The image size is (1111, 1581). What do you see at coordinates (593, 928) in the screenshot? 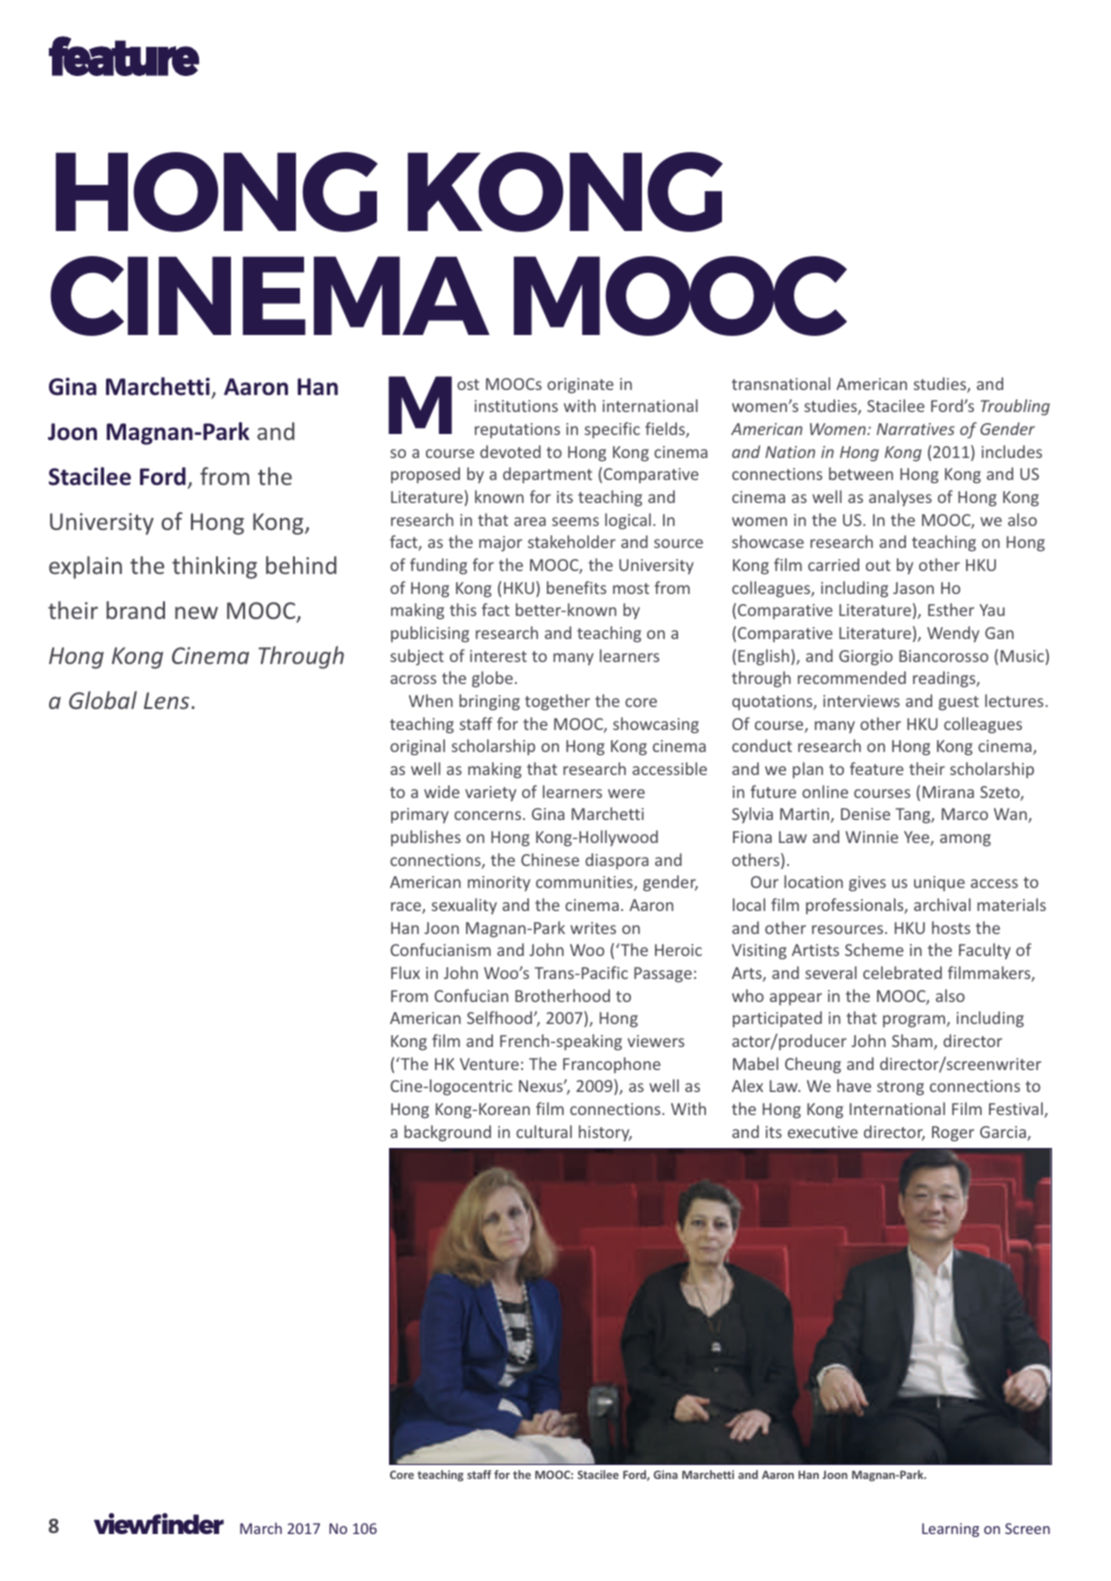
I see `writes` at bounding box center [593, 928].
